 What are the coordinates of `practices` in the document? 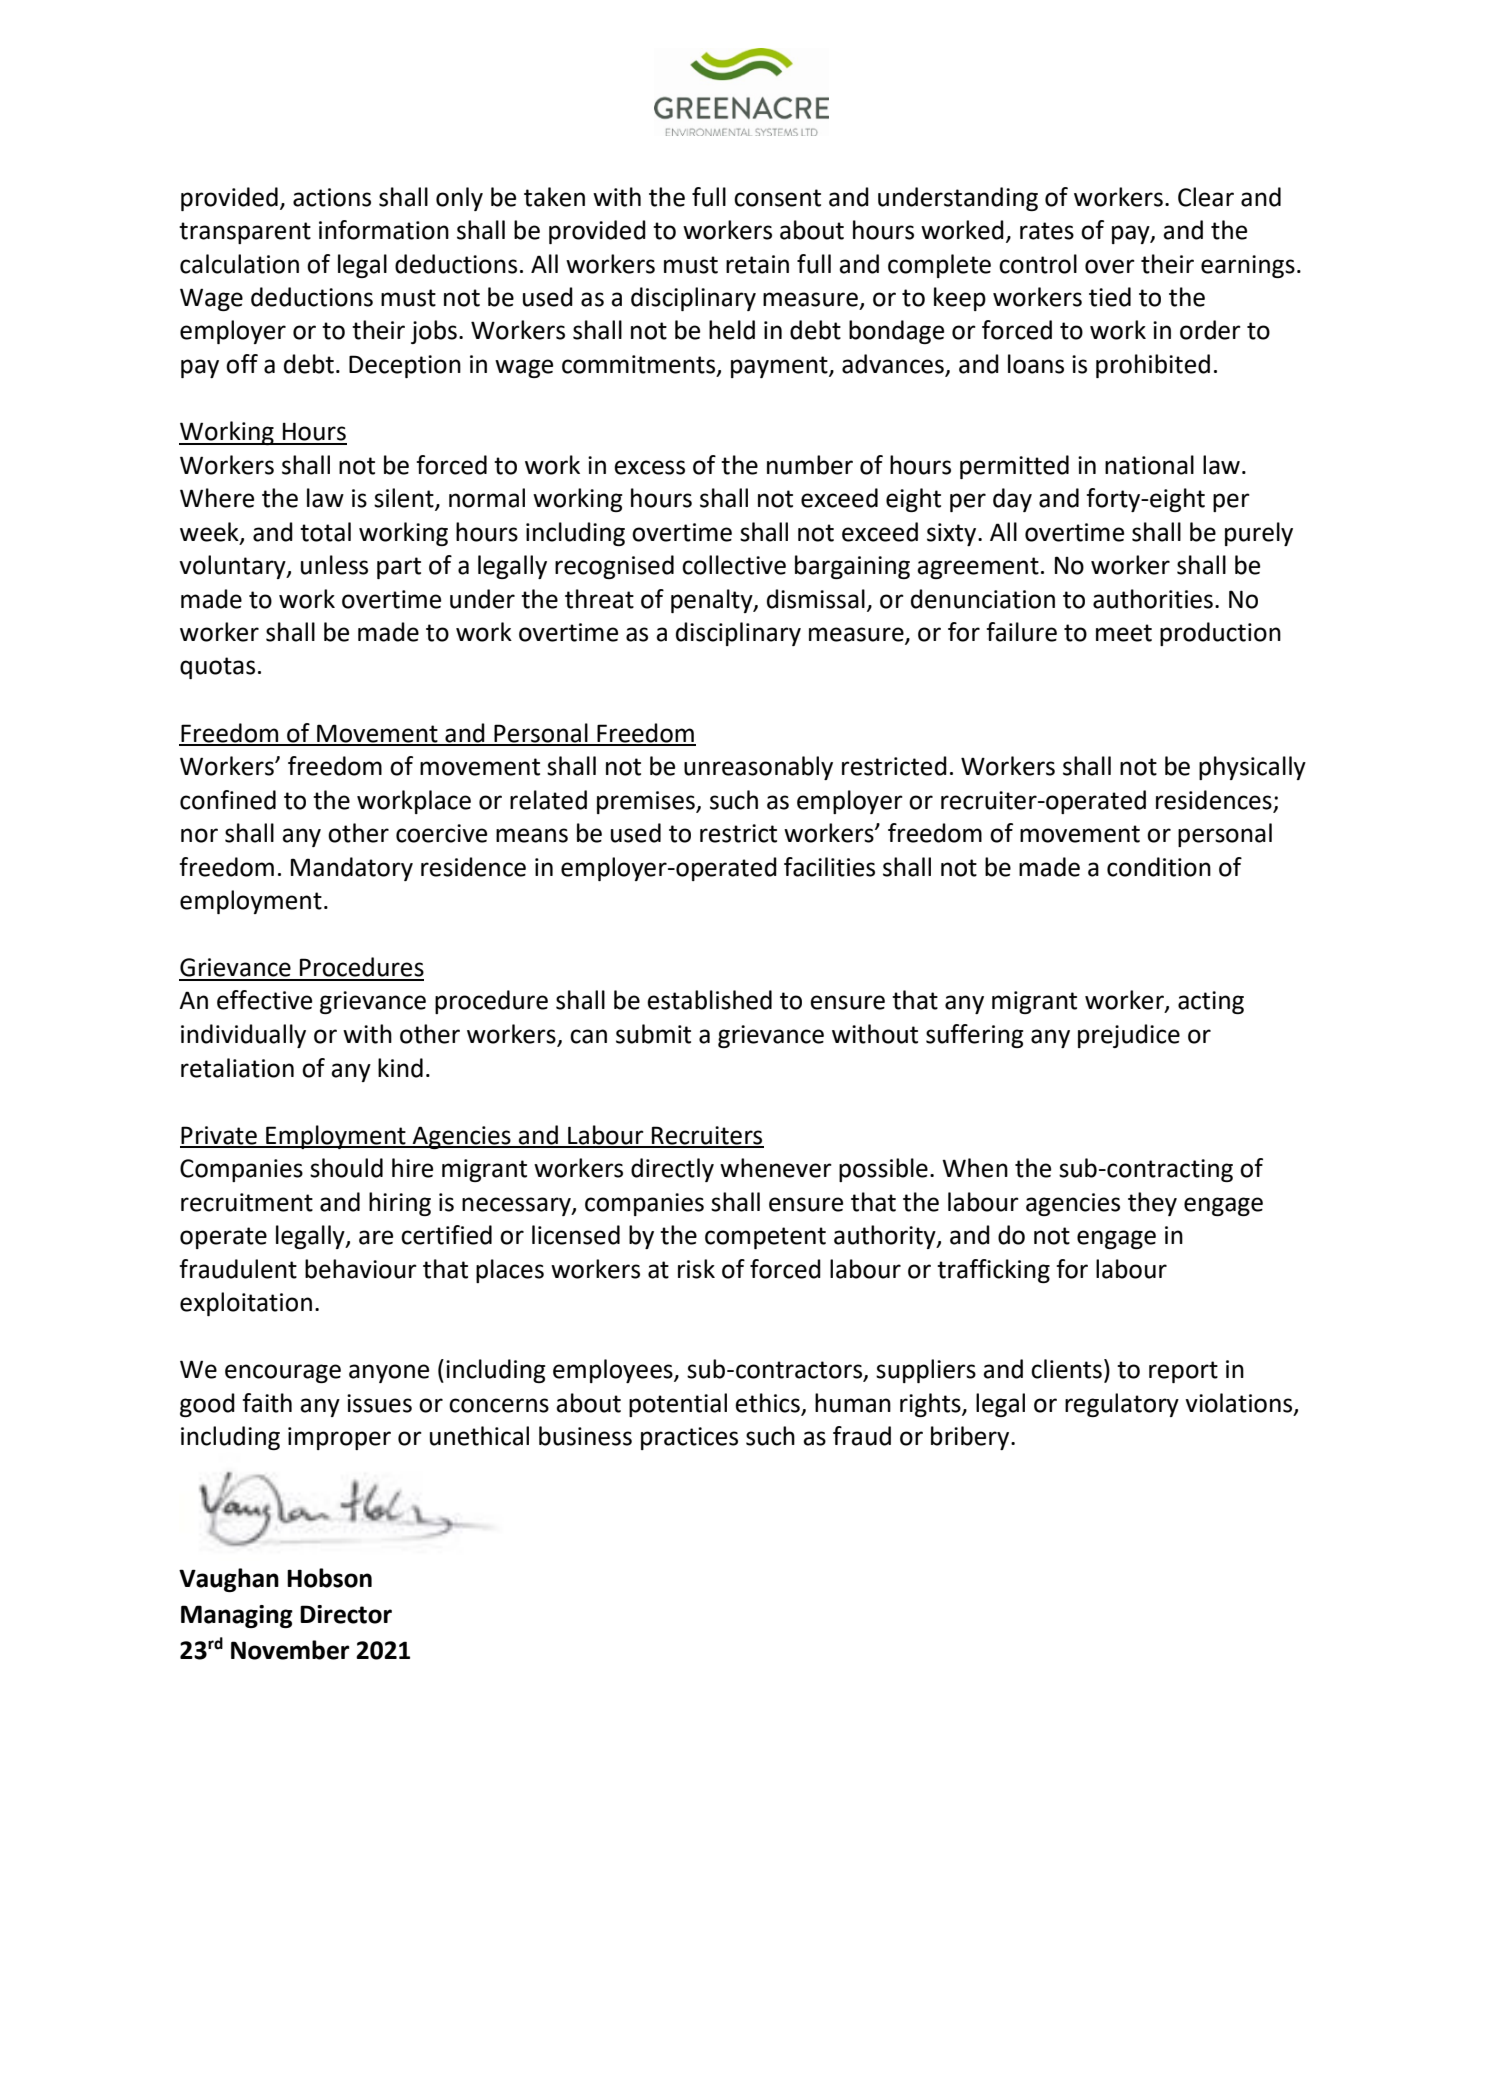 It's located at (689, 1438).
